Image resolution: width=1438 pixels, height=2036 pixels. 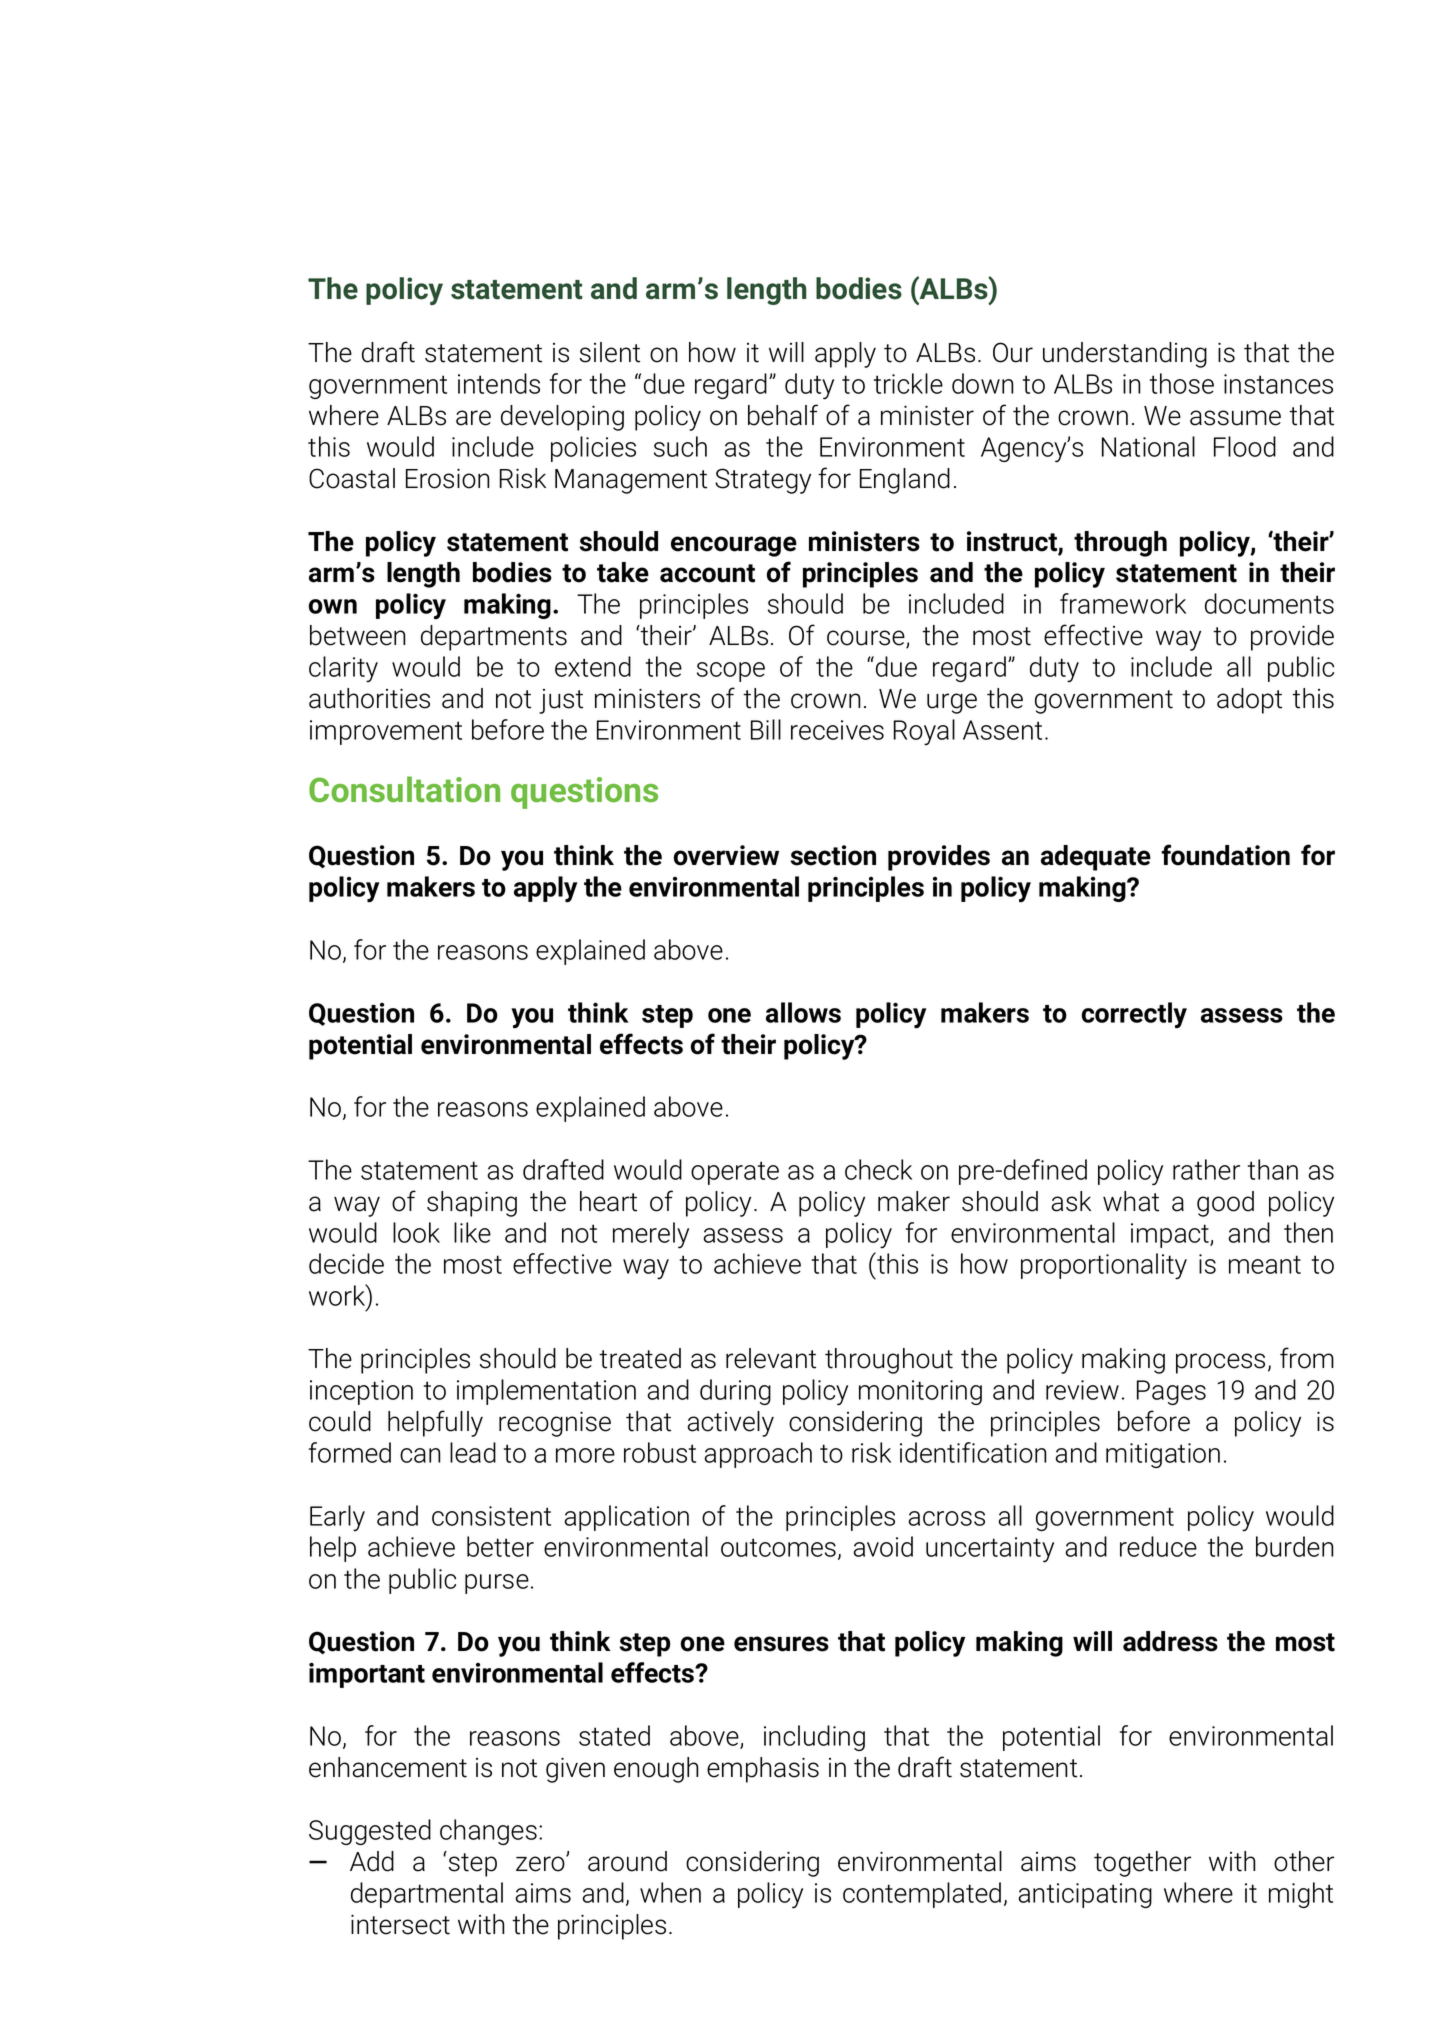 What do you see at coordinates (404, 789) in the page?
I see `Consultation` at bounding box center [404, 789].
